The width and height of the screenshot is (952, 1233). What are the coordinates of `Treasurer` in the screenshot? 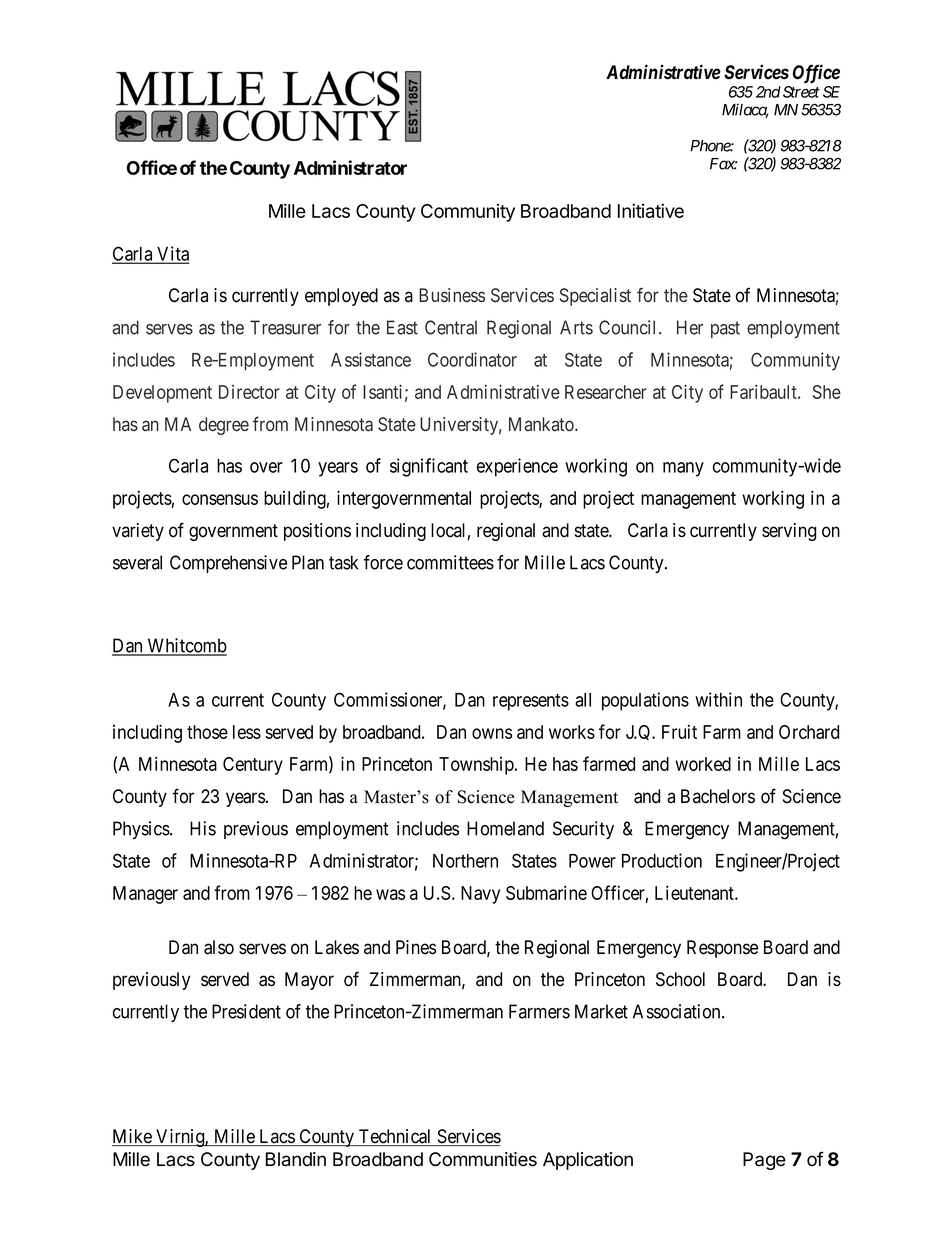 It's located at (285, 327).
